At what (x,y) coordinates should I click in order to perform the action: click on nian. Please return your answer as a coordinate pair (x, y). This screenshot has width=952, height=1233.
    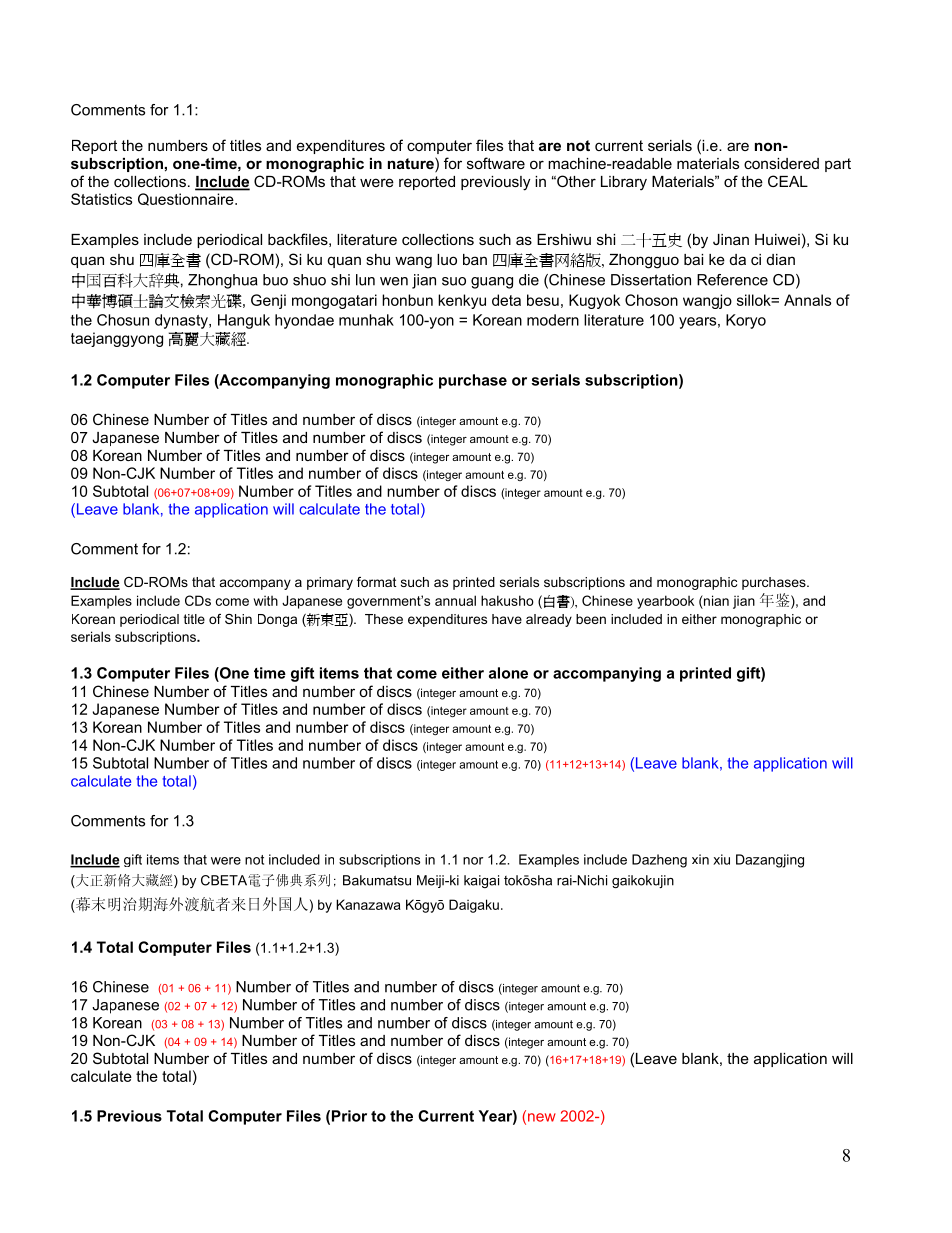
    Looking at the image, I should click on (715, 600).
